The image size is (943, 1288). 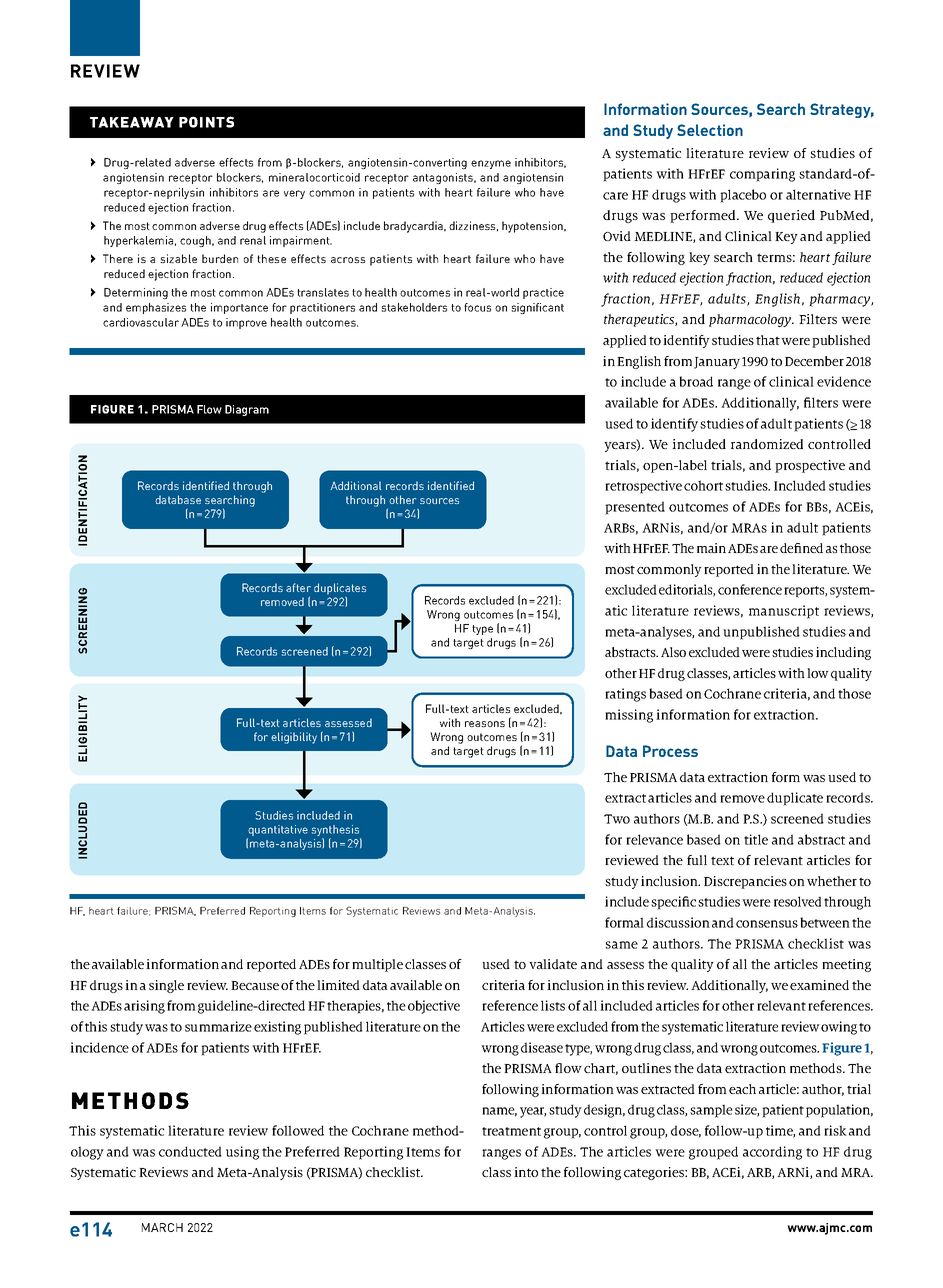 I want to click on quantitative, so click(x=277, y=832).
